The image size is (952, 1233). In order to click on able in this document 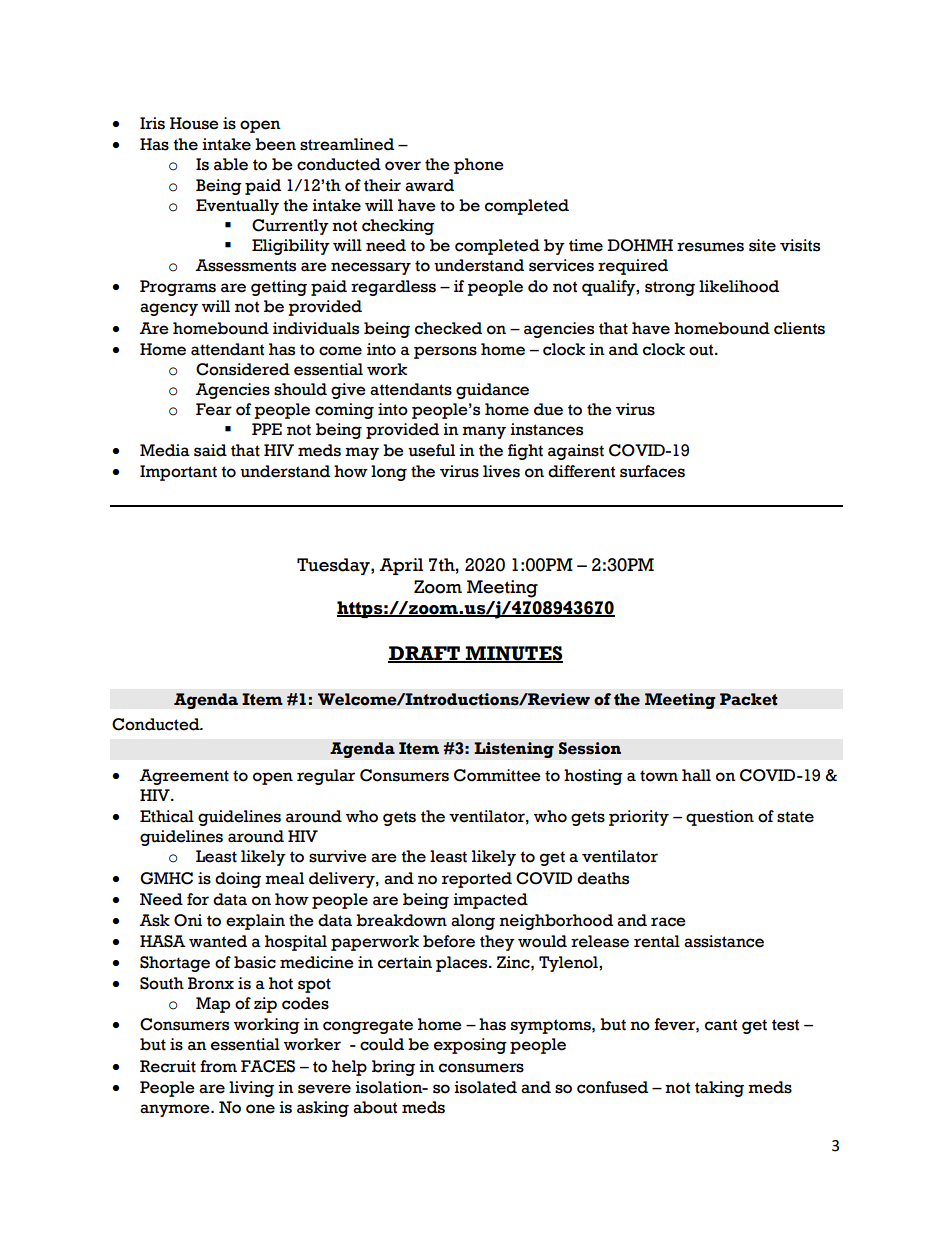, I will do `click(231, 164)`.
